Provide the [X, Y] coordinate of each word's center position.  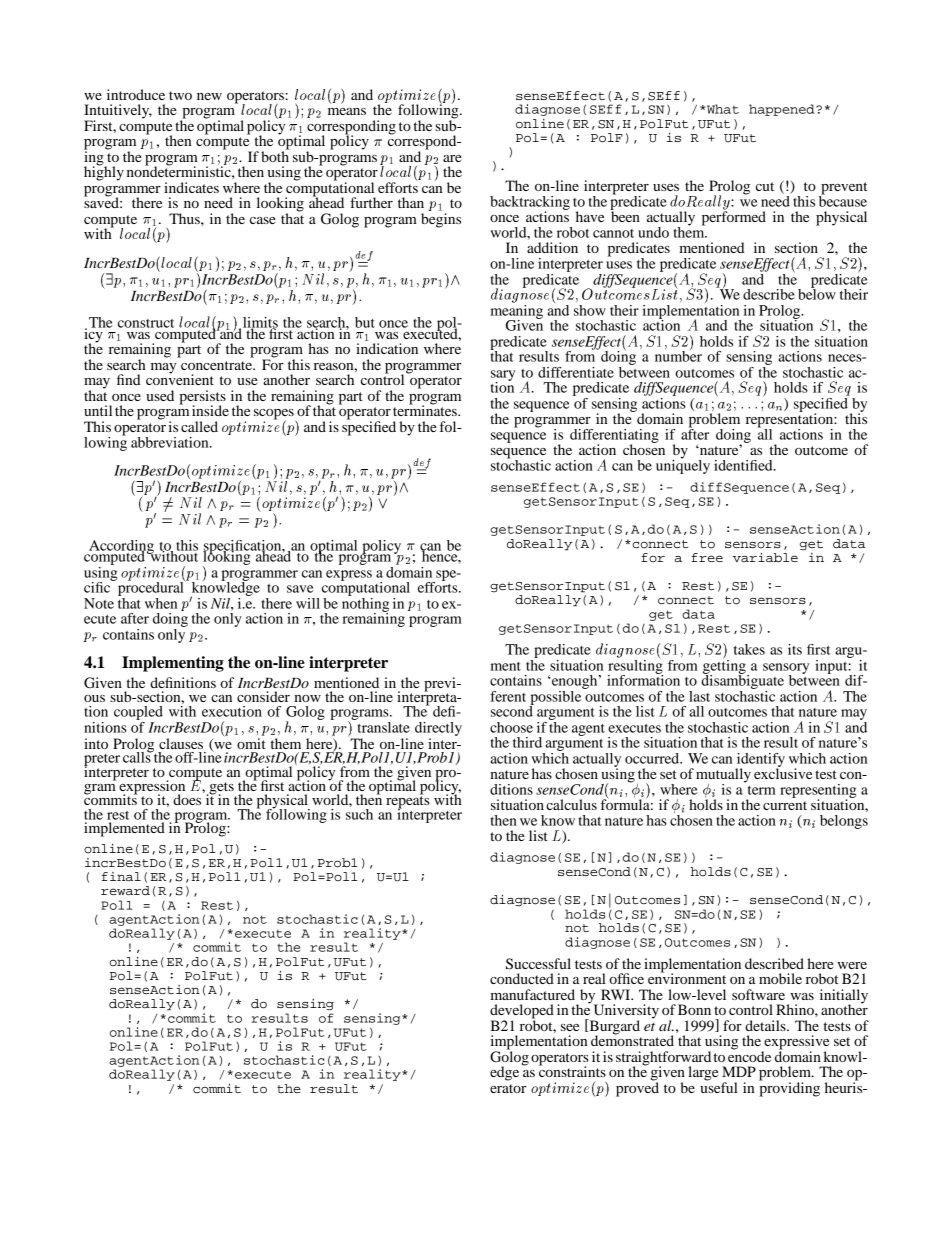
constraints [572, 1070]
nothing [365, 604]
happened [783, 110]
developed [522, 1012]
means [347, 111]
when [161, 603]
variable [765, 557]
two [180, 95]
